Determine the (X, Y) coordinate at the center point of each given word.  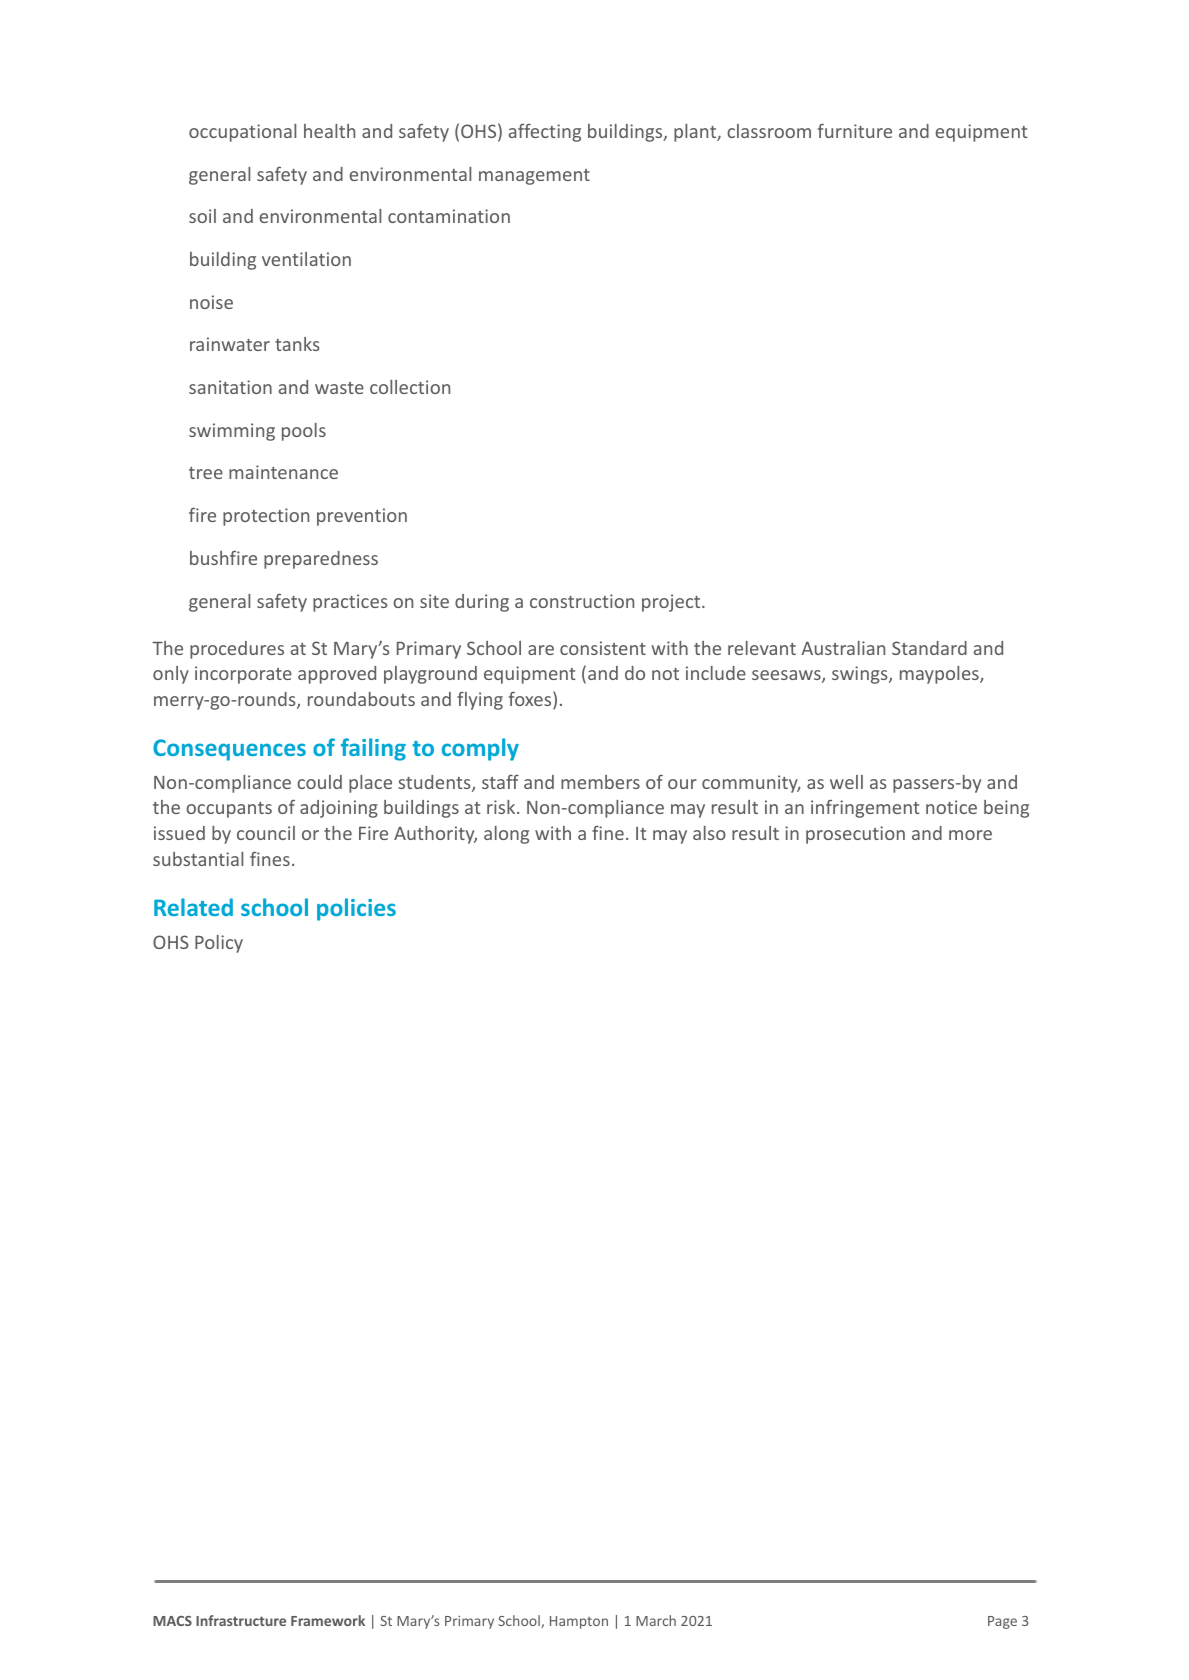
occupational (242, 133)
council (266, 833)
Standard (929, 648)
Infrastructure (241, 1620)
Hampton (579, 1622)
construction (582, 601)
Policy (219, 944)
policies (356, 909)
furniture (855, 131)
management (534, 177)
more (970, 835)
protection (266, 517)
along (506, 835)
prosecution (855, 835)
